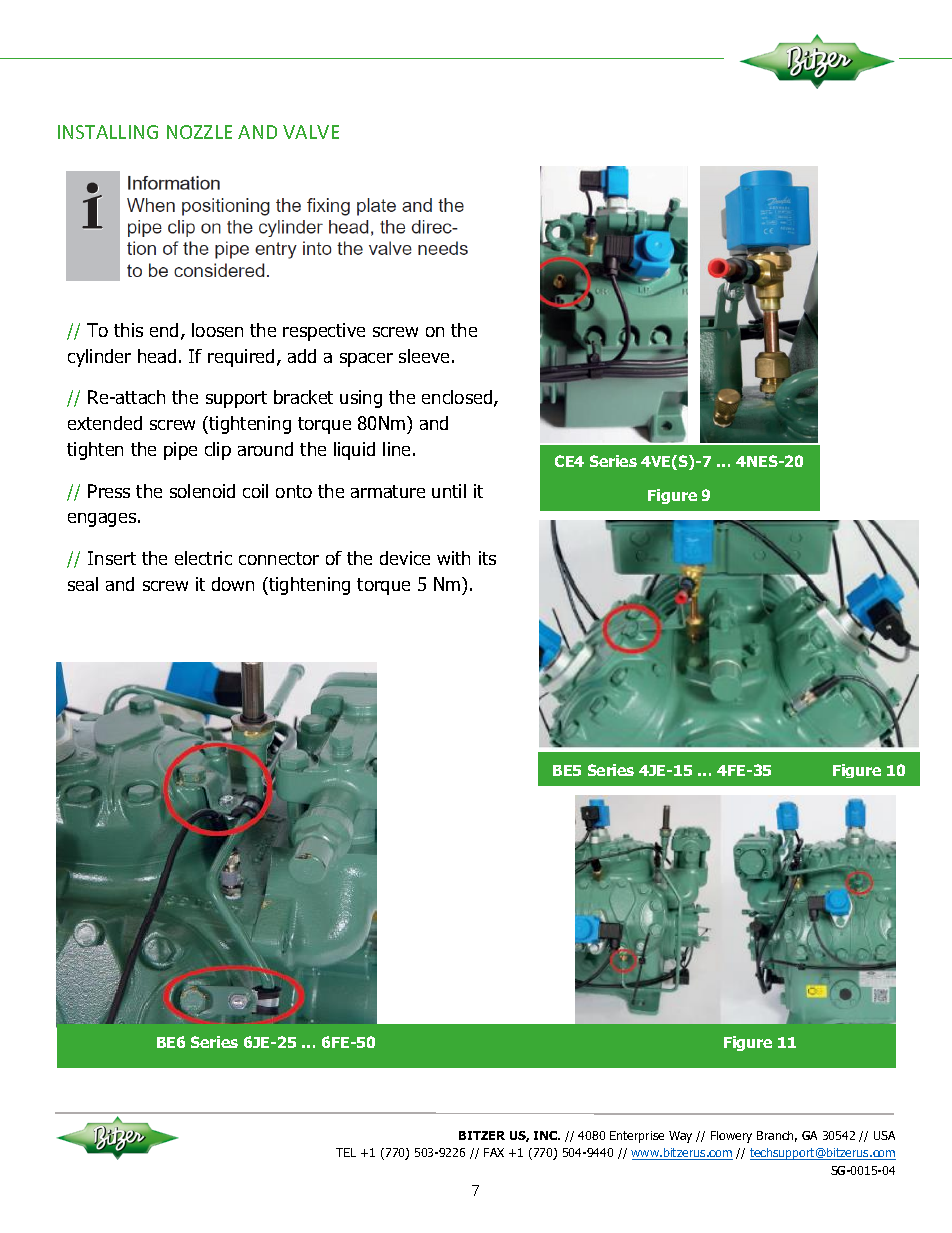 Image resolution: width=952 pixels, height=1233 pixels. What do you see at coordinates (424, 356) in the screenshot?
I see `sleeve` at bounding box center [424, 356].
